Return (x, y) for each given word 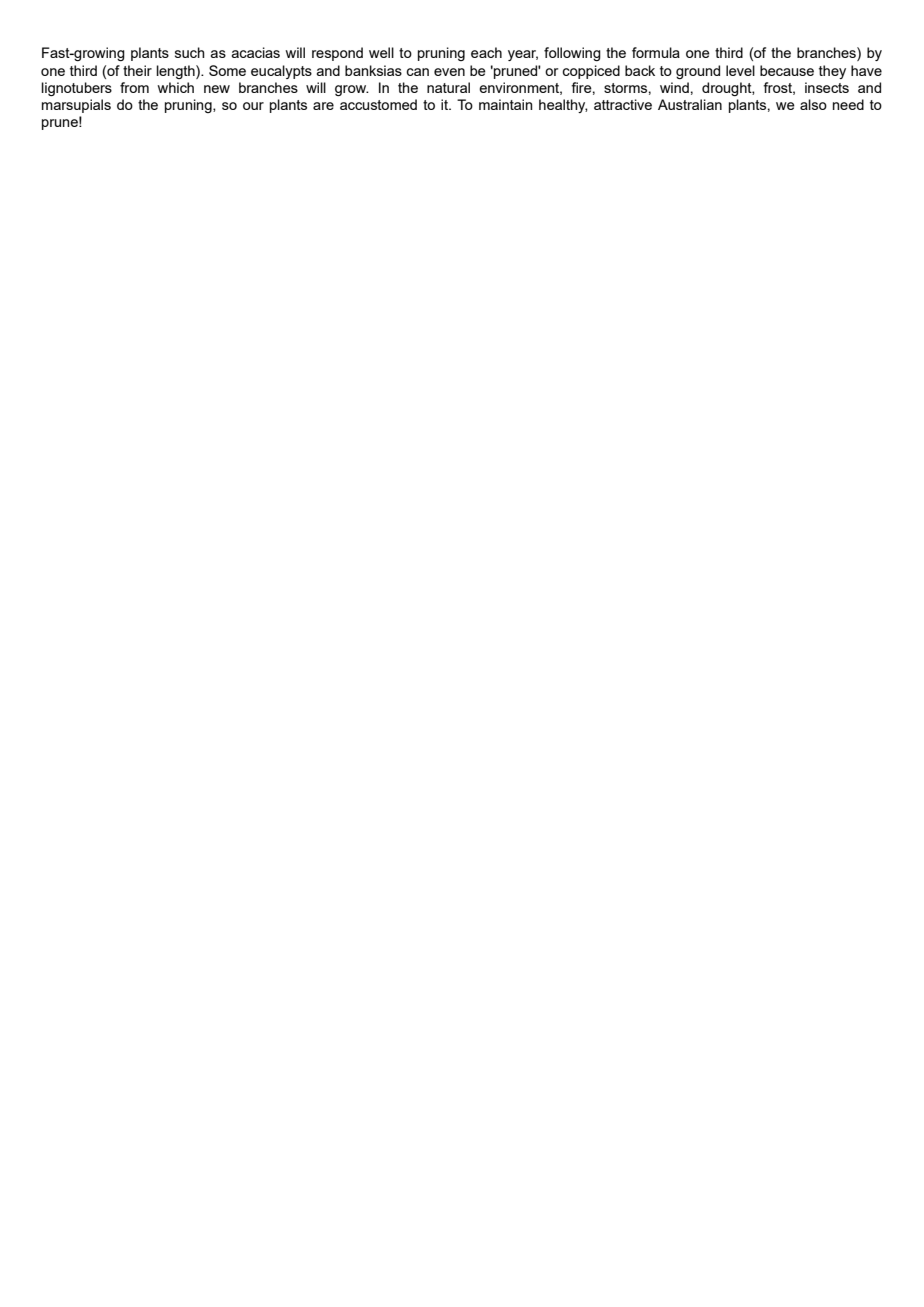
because (787, 70)
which (175, 87)
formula (656, 52)
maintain (505, 104)
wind (674, 87)
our (253, 106)
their (137, 70)
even (449, 72)
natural (448, 87)
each (486, 52)
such (190, 52)
